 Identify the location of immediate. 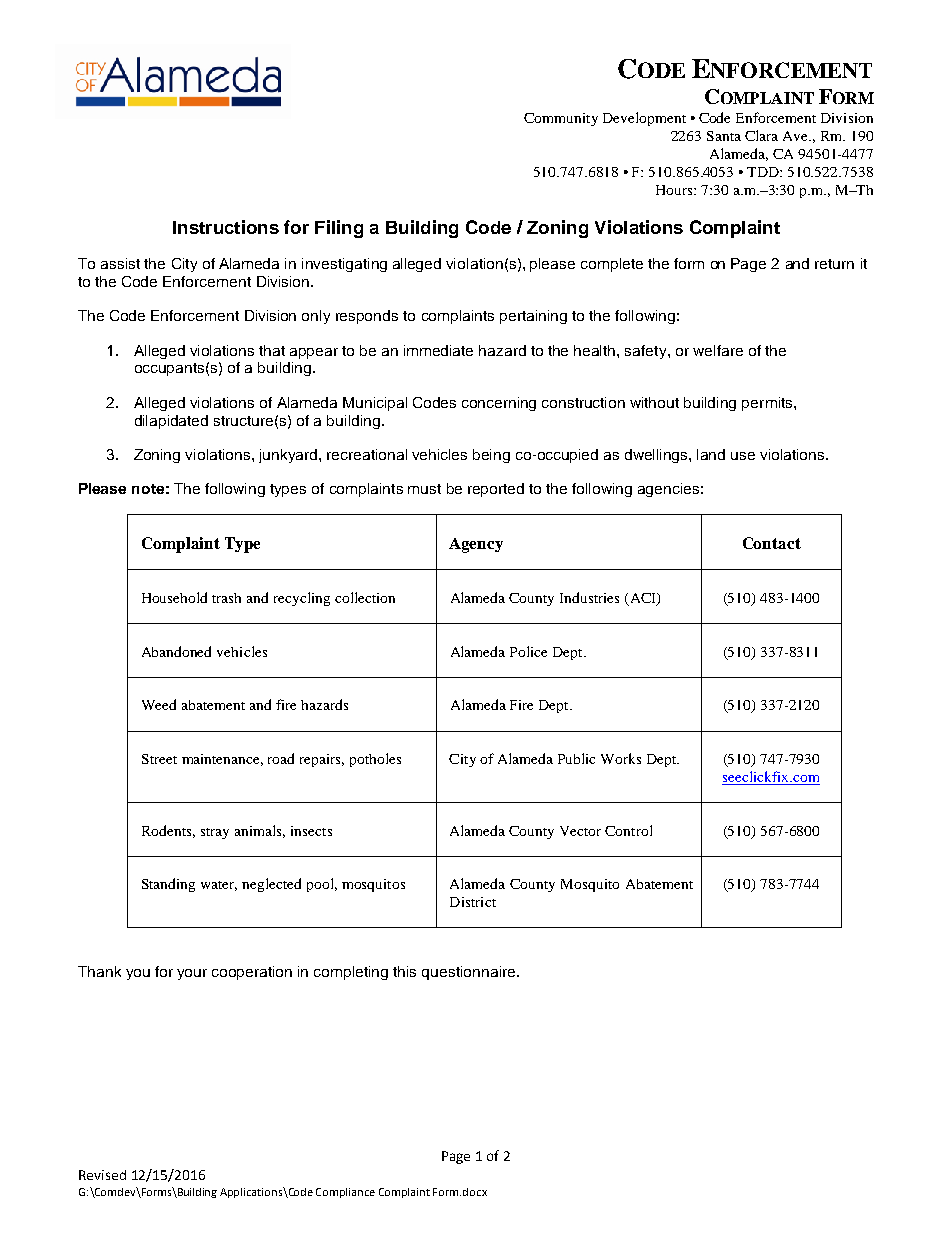
(438, 350).
